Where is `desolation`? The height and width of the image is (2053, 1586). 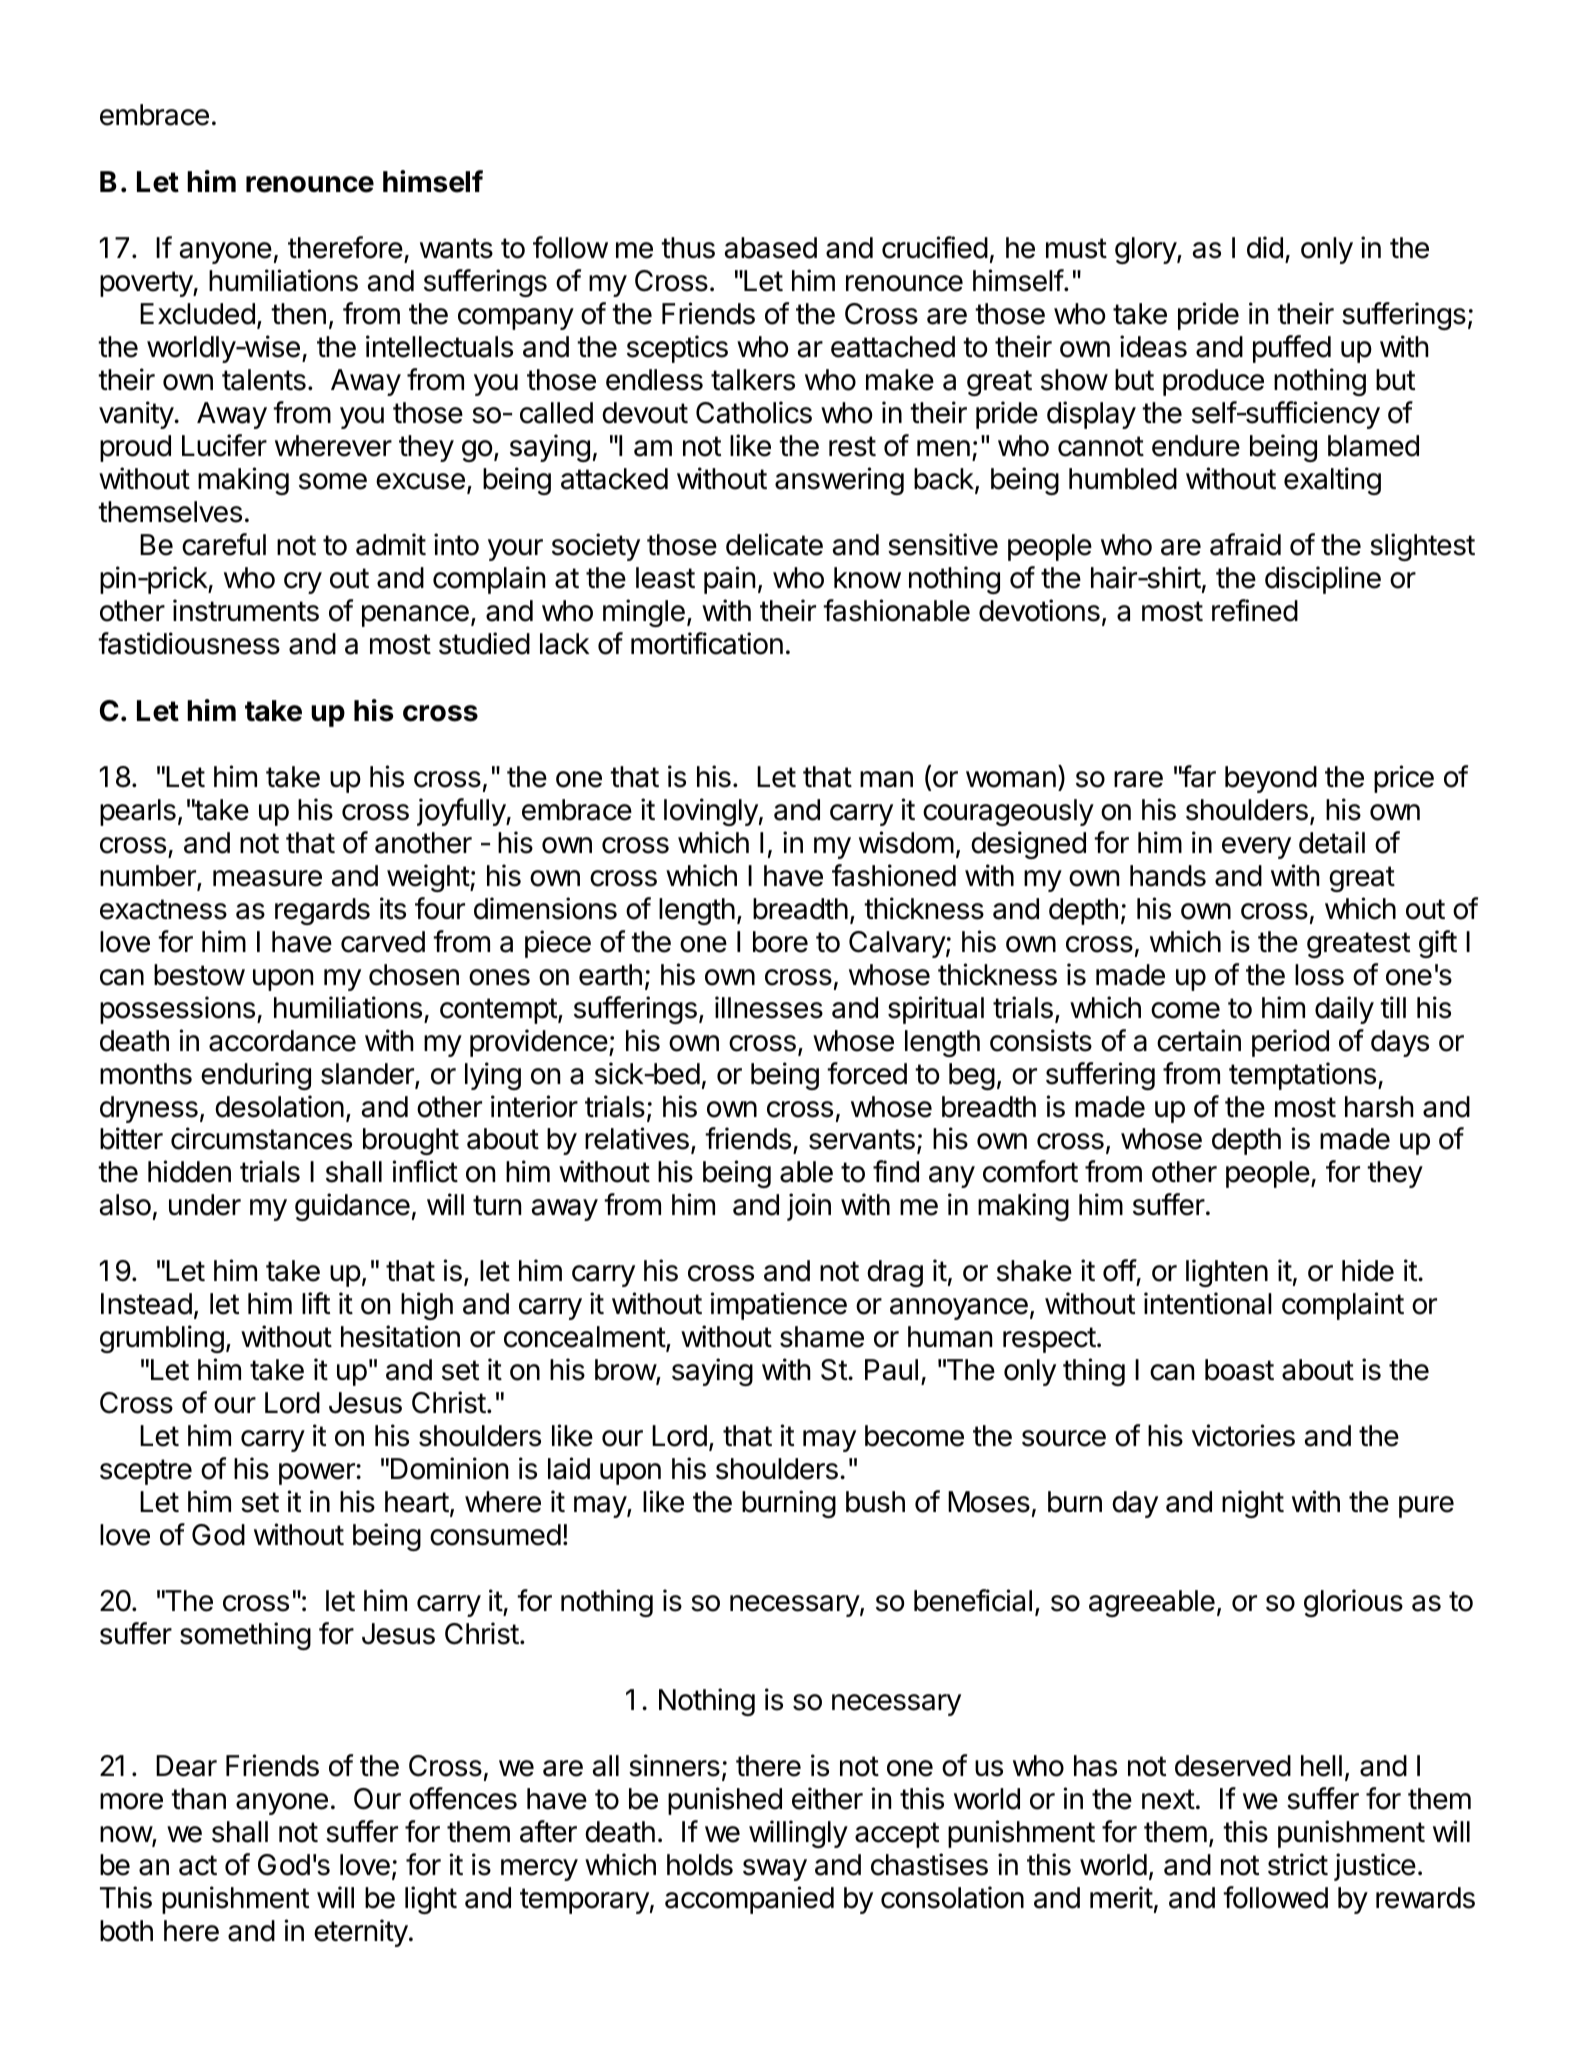 desolation is located at coordinates (279, 1106).
